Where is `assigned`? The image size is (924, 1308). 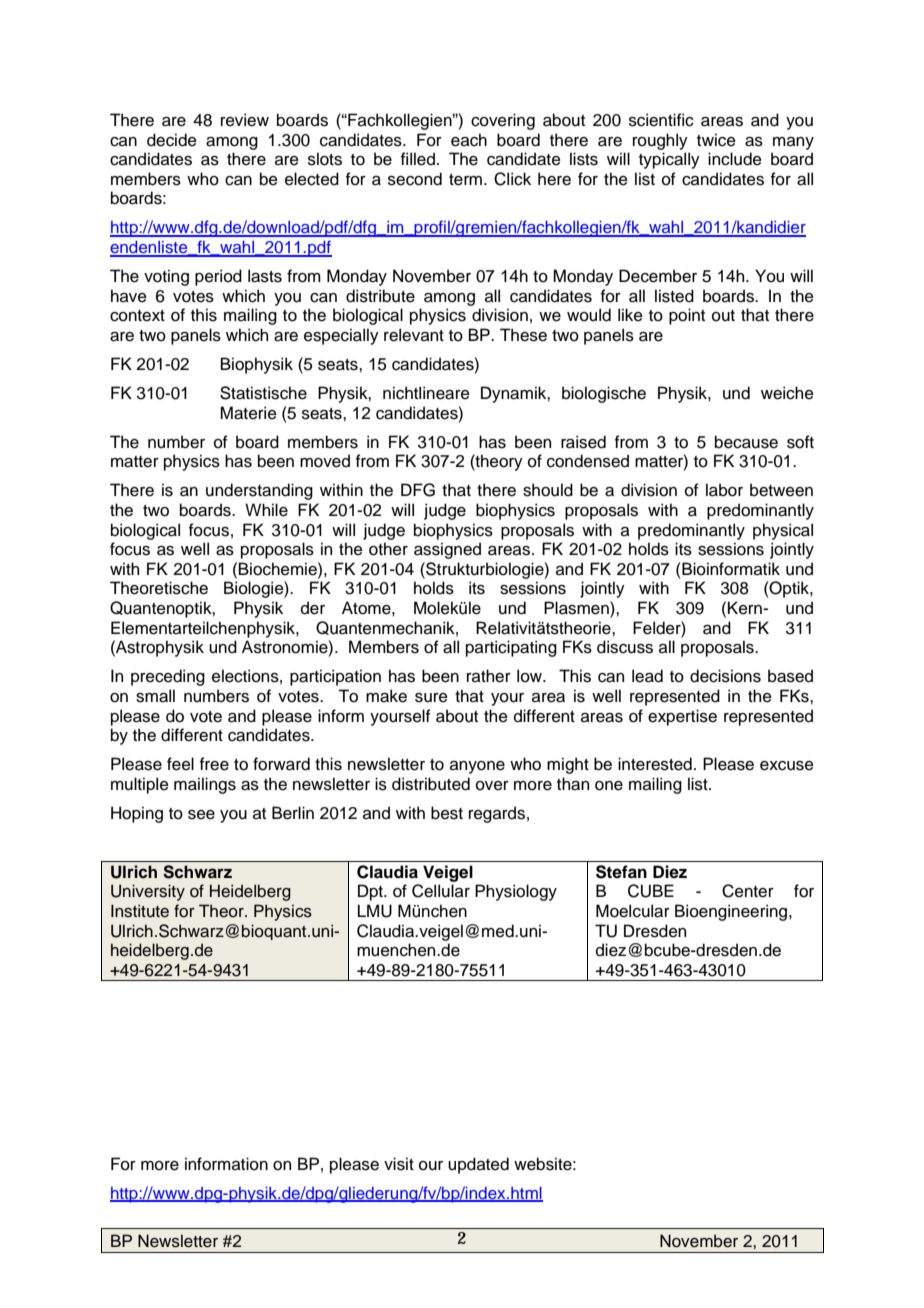 assigned is located at coordinates (447, 550).
